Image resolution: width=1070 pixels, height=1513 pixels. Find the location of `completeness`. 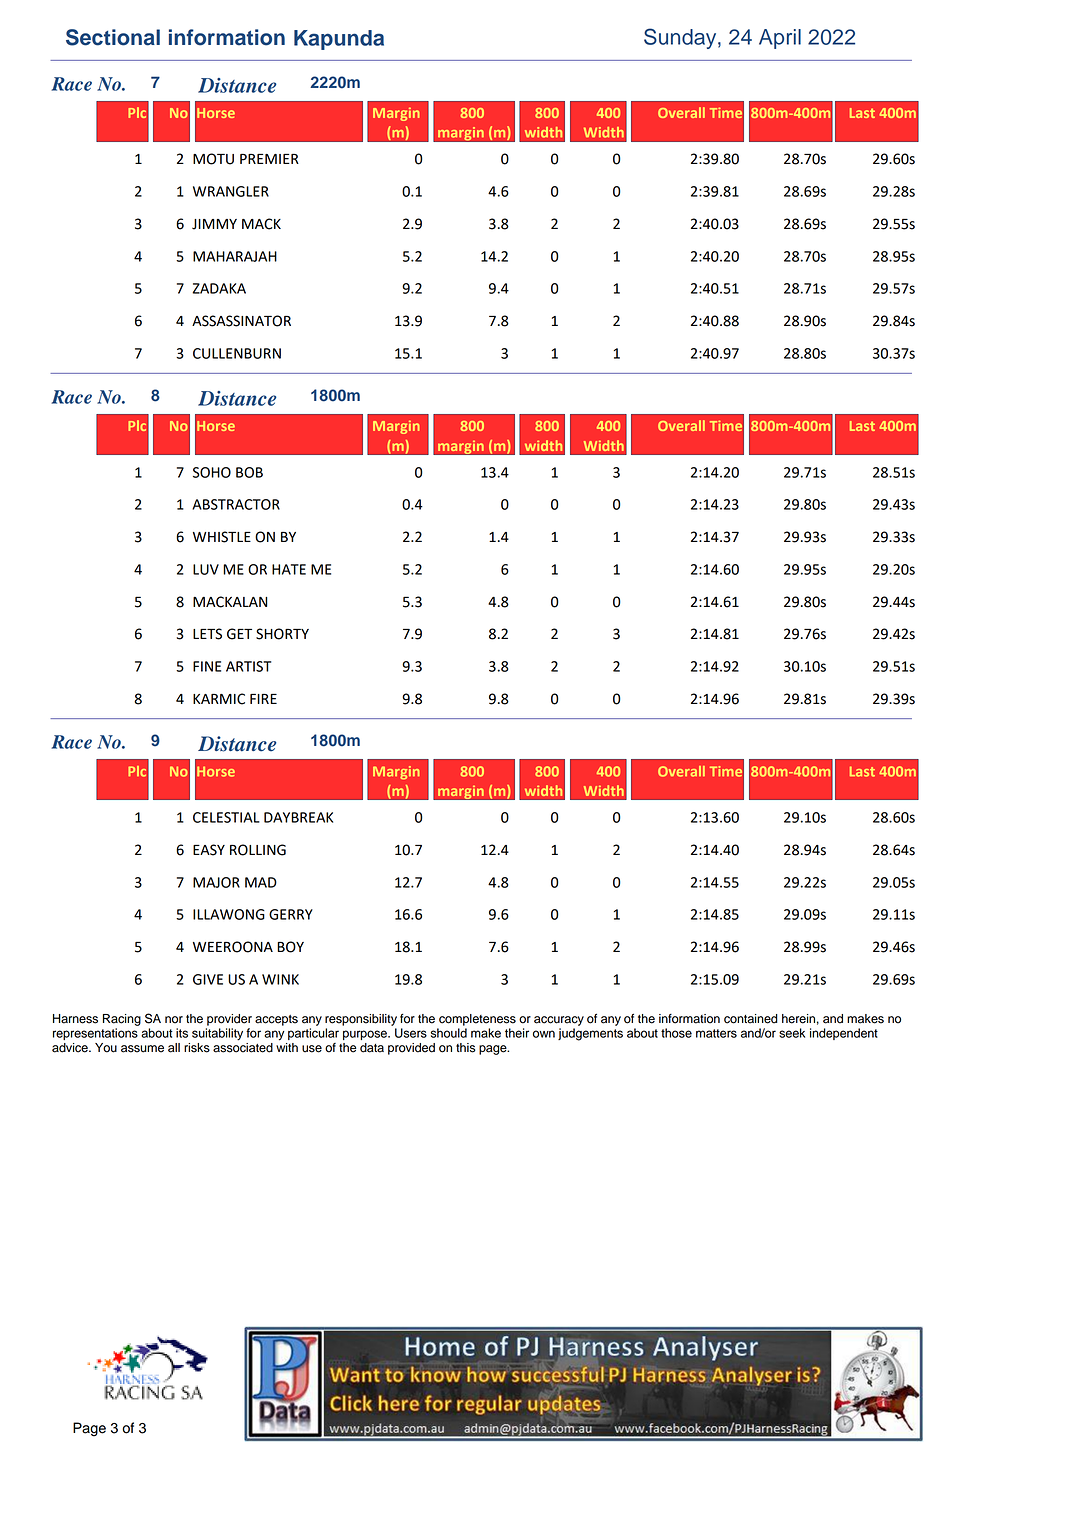

completeness is located at coordinates (477, 1020).
